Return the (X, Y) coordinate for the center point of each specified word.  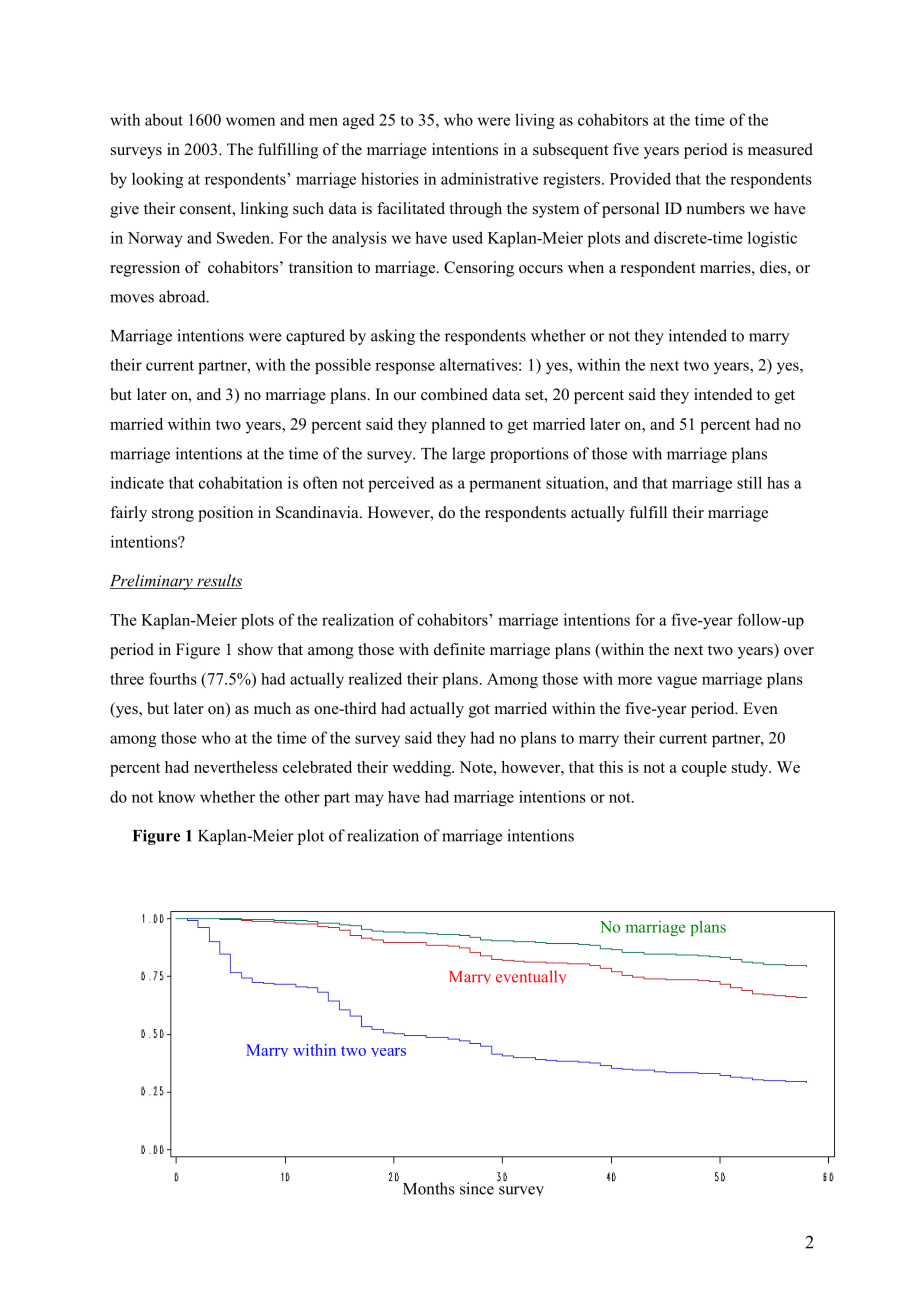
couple (704, 769)
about (164, 119)
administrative (489, 178)
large (468, 455)
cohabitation (241, 482)
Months (429, 1188)
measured (780, 149)
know (176, 796)
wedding (422, 769)
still (749, 482)
